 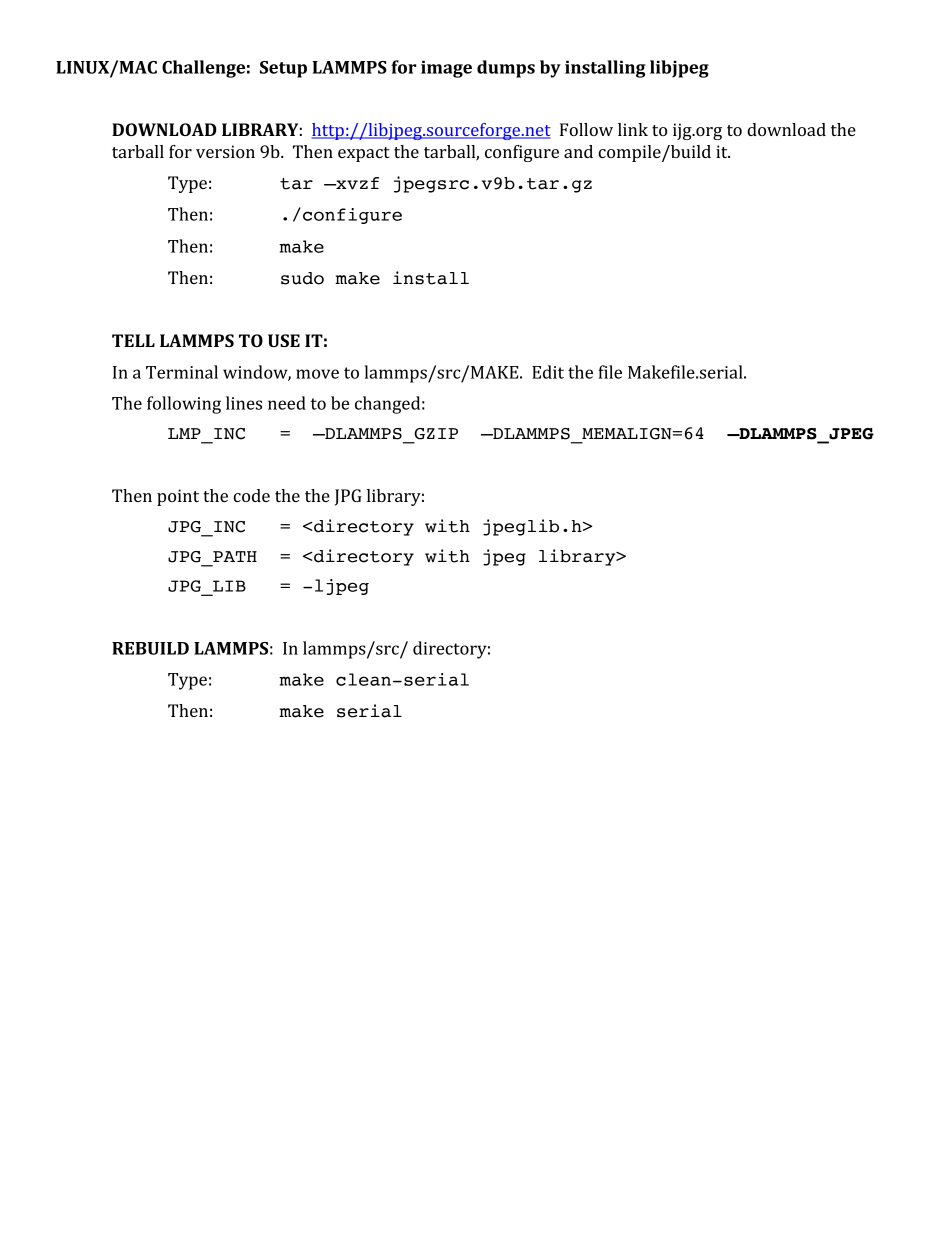 What do you see at coordinates (317, 374) in the image?
I see `move` at bounding box center [317, 374].
